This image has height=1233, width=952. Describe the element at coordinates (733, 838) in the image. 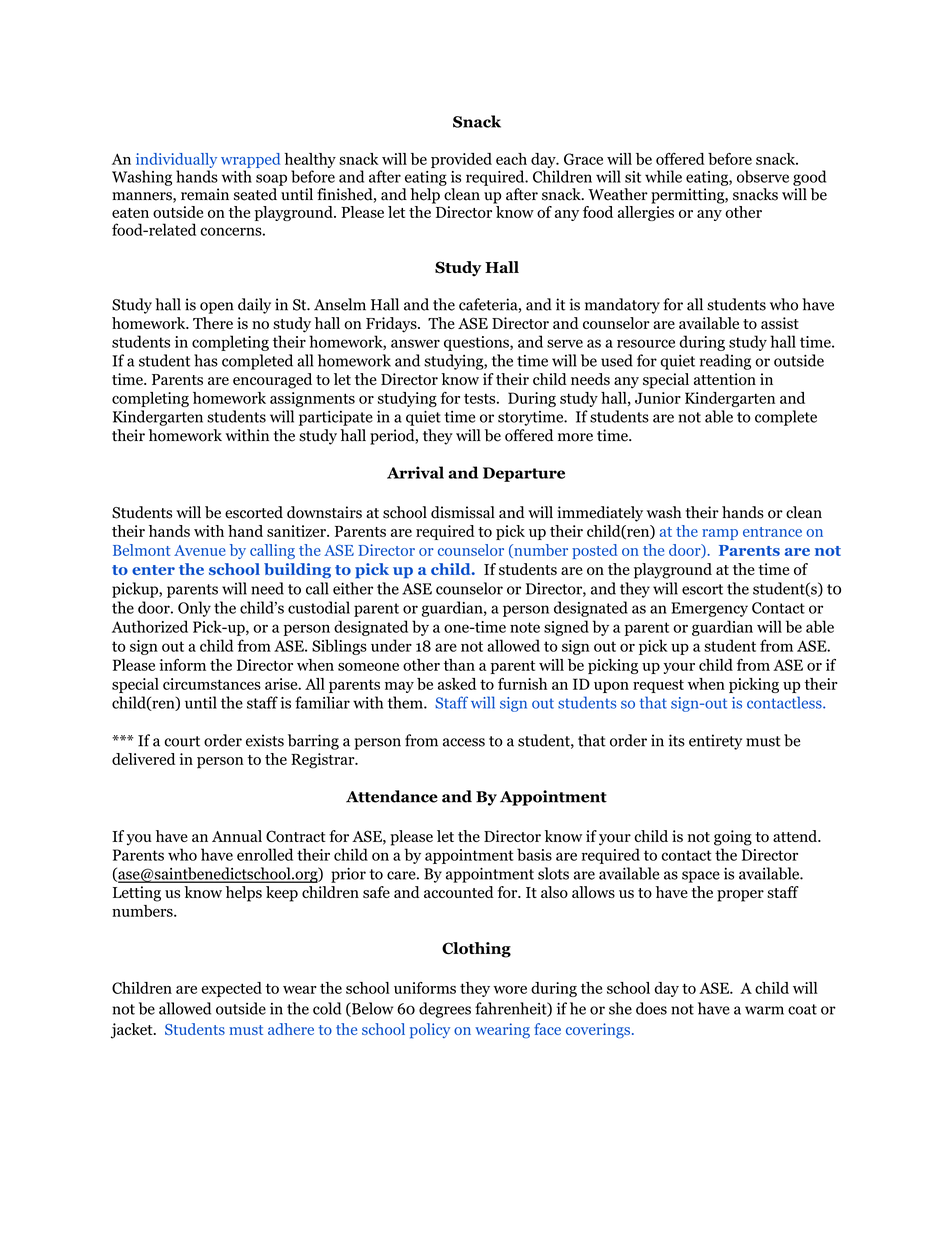

I see `going` at that location.
